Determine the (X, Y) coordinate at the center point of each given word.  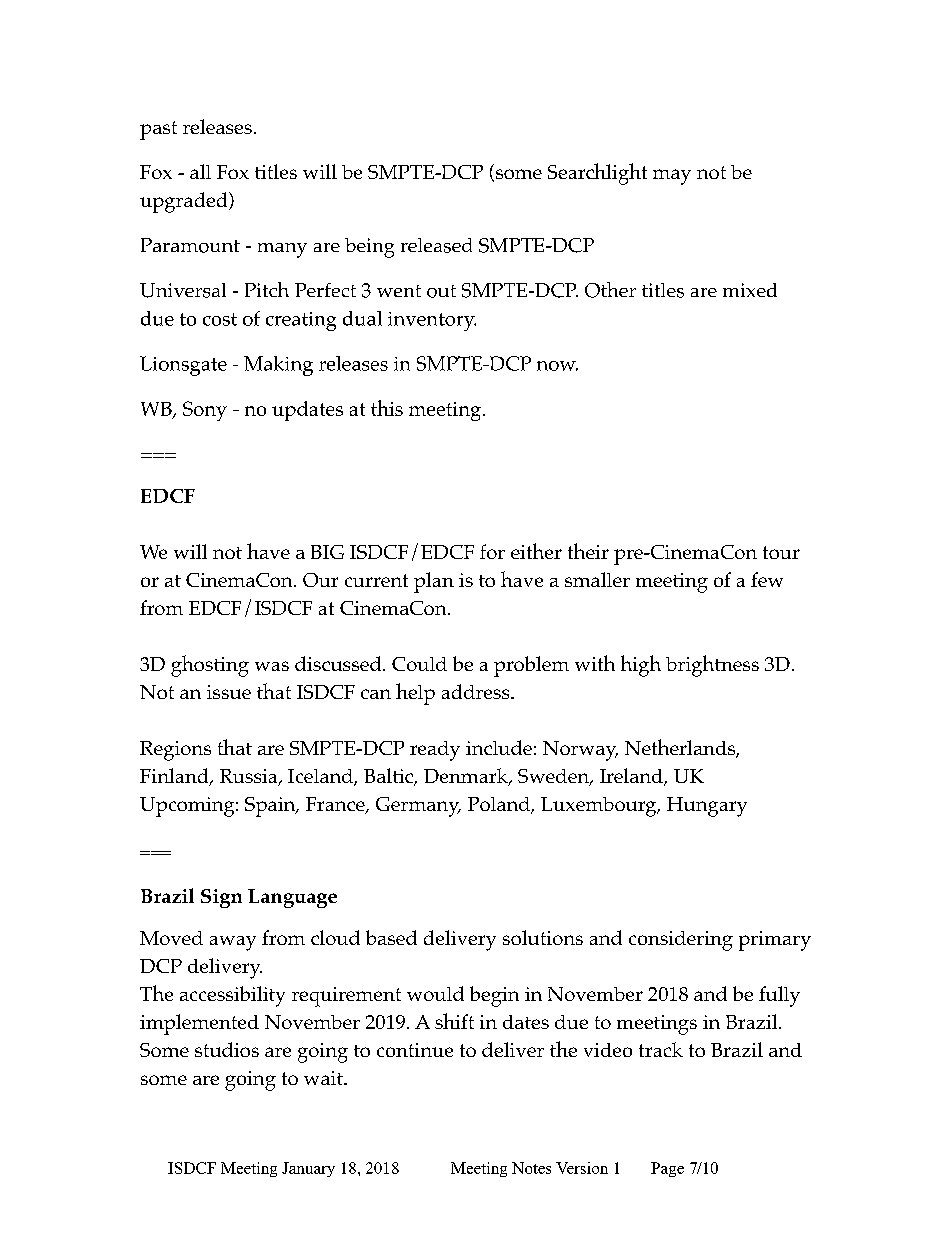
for (492, 551)
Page (667, 1169)
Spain (271, 807)
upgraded (185, 202)
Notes (531, 1168)
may (672, 177)
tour (781, 552)
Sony (205, 411)
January (308, 1169)
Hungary (707, 807)
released (436, 245)
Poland (500, 805)
